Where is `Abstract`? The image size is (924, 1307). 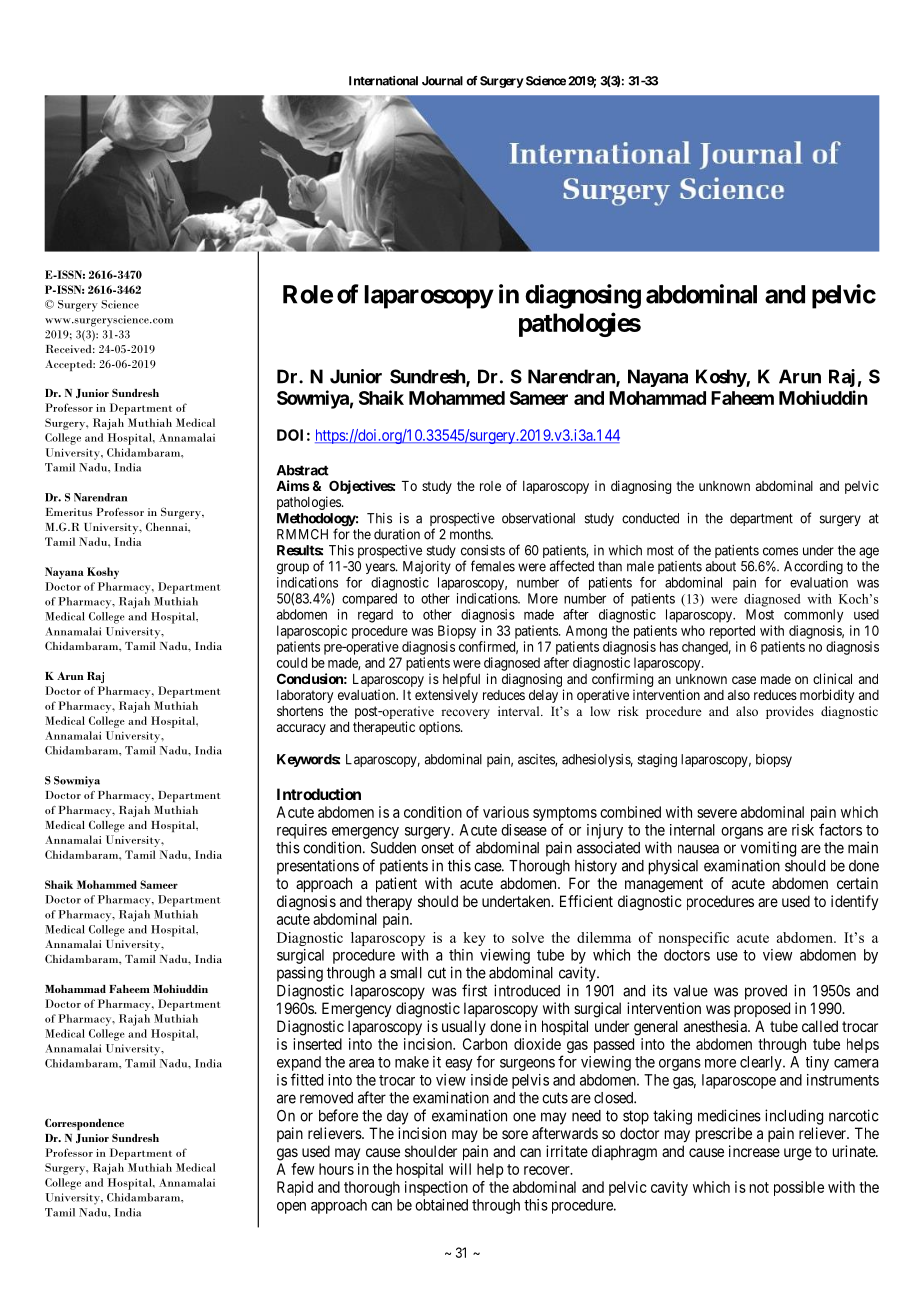 Abstract is located at coordinates (303, 470).
